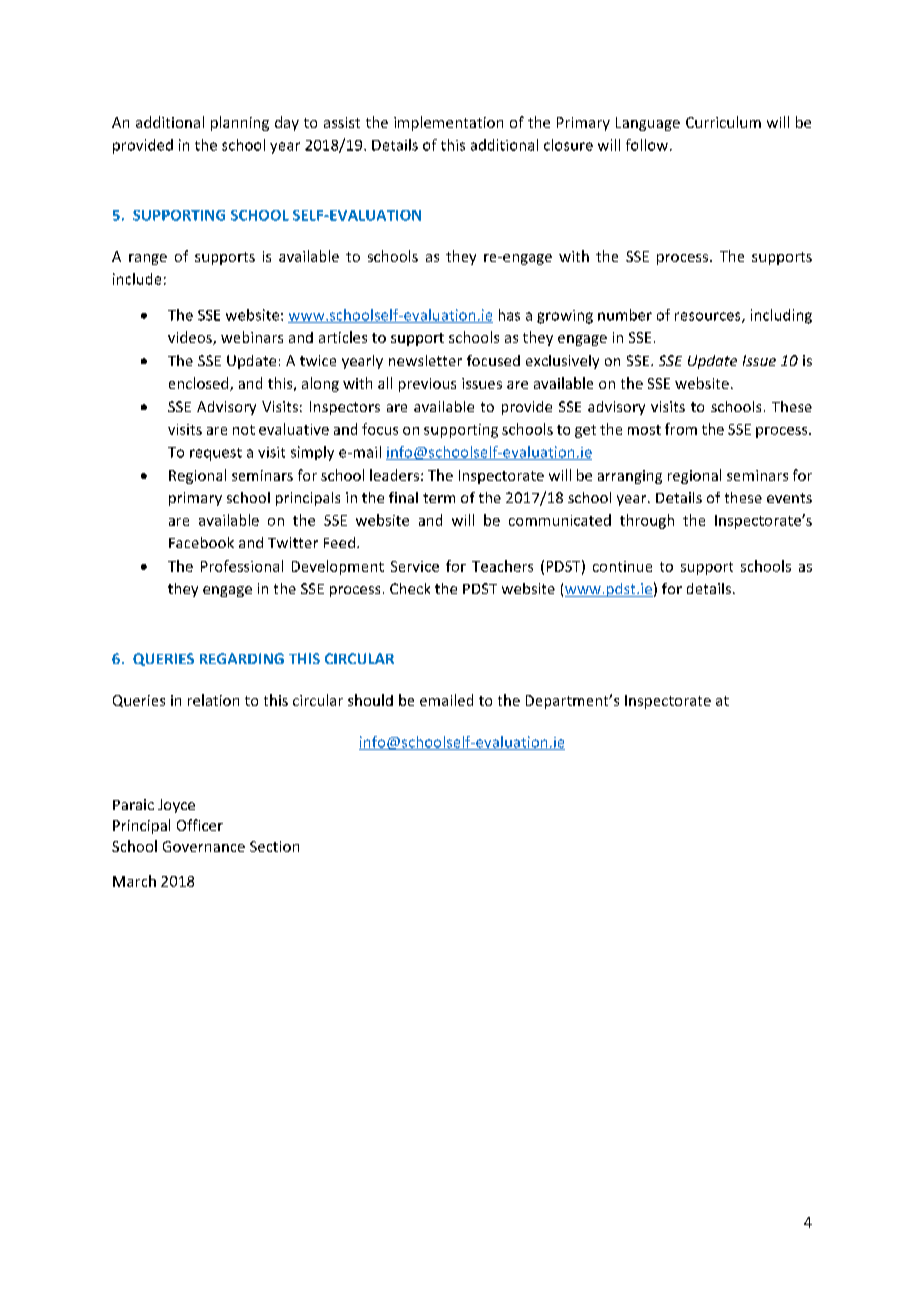  Describe the element at coordinates (647, 521) in the image. I see `through` at that location.
